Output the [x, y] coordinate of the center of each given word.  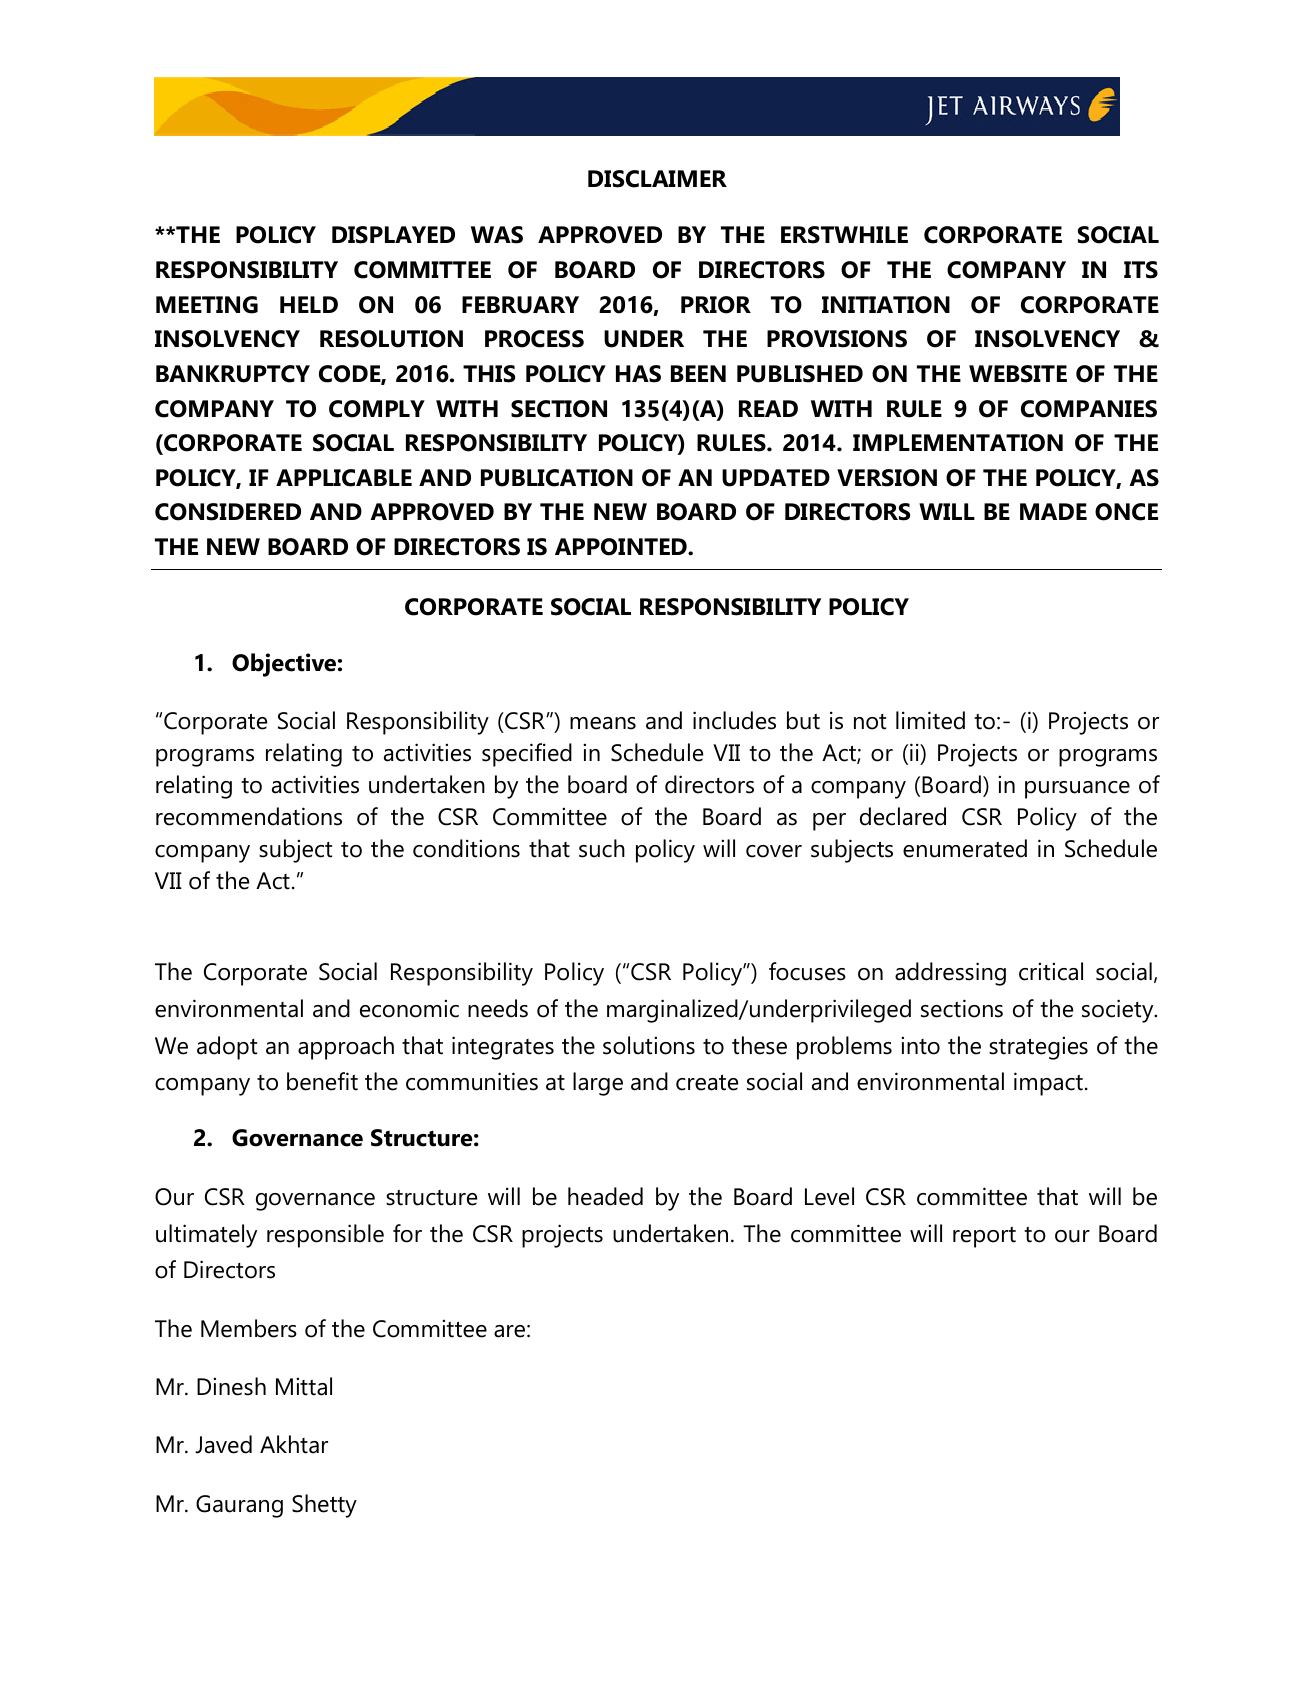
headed [605, 1196]
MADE [1053, 511]
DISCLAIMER [657, 179]
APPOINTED [622, 547]
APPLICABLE [344, 478]
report [984, 1237]
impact [1048, 1084]
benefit [322, 1081]
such [602, 848]
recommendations [249, 816]
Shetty [324, 1506]
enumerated [965, 848]
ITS [1141, 270]
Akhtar [294, 1444]
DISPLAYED [393, 235]
